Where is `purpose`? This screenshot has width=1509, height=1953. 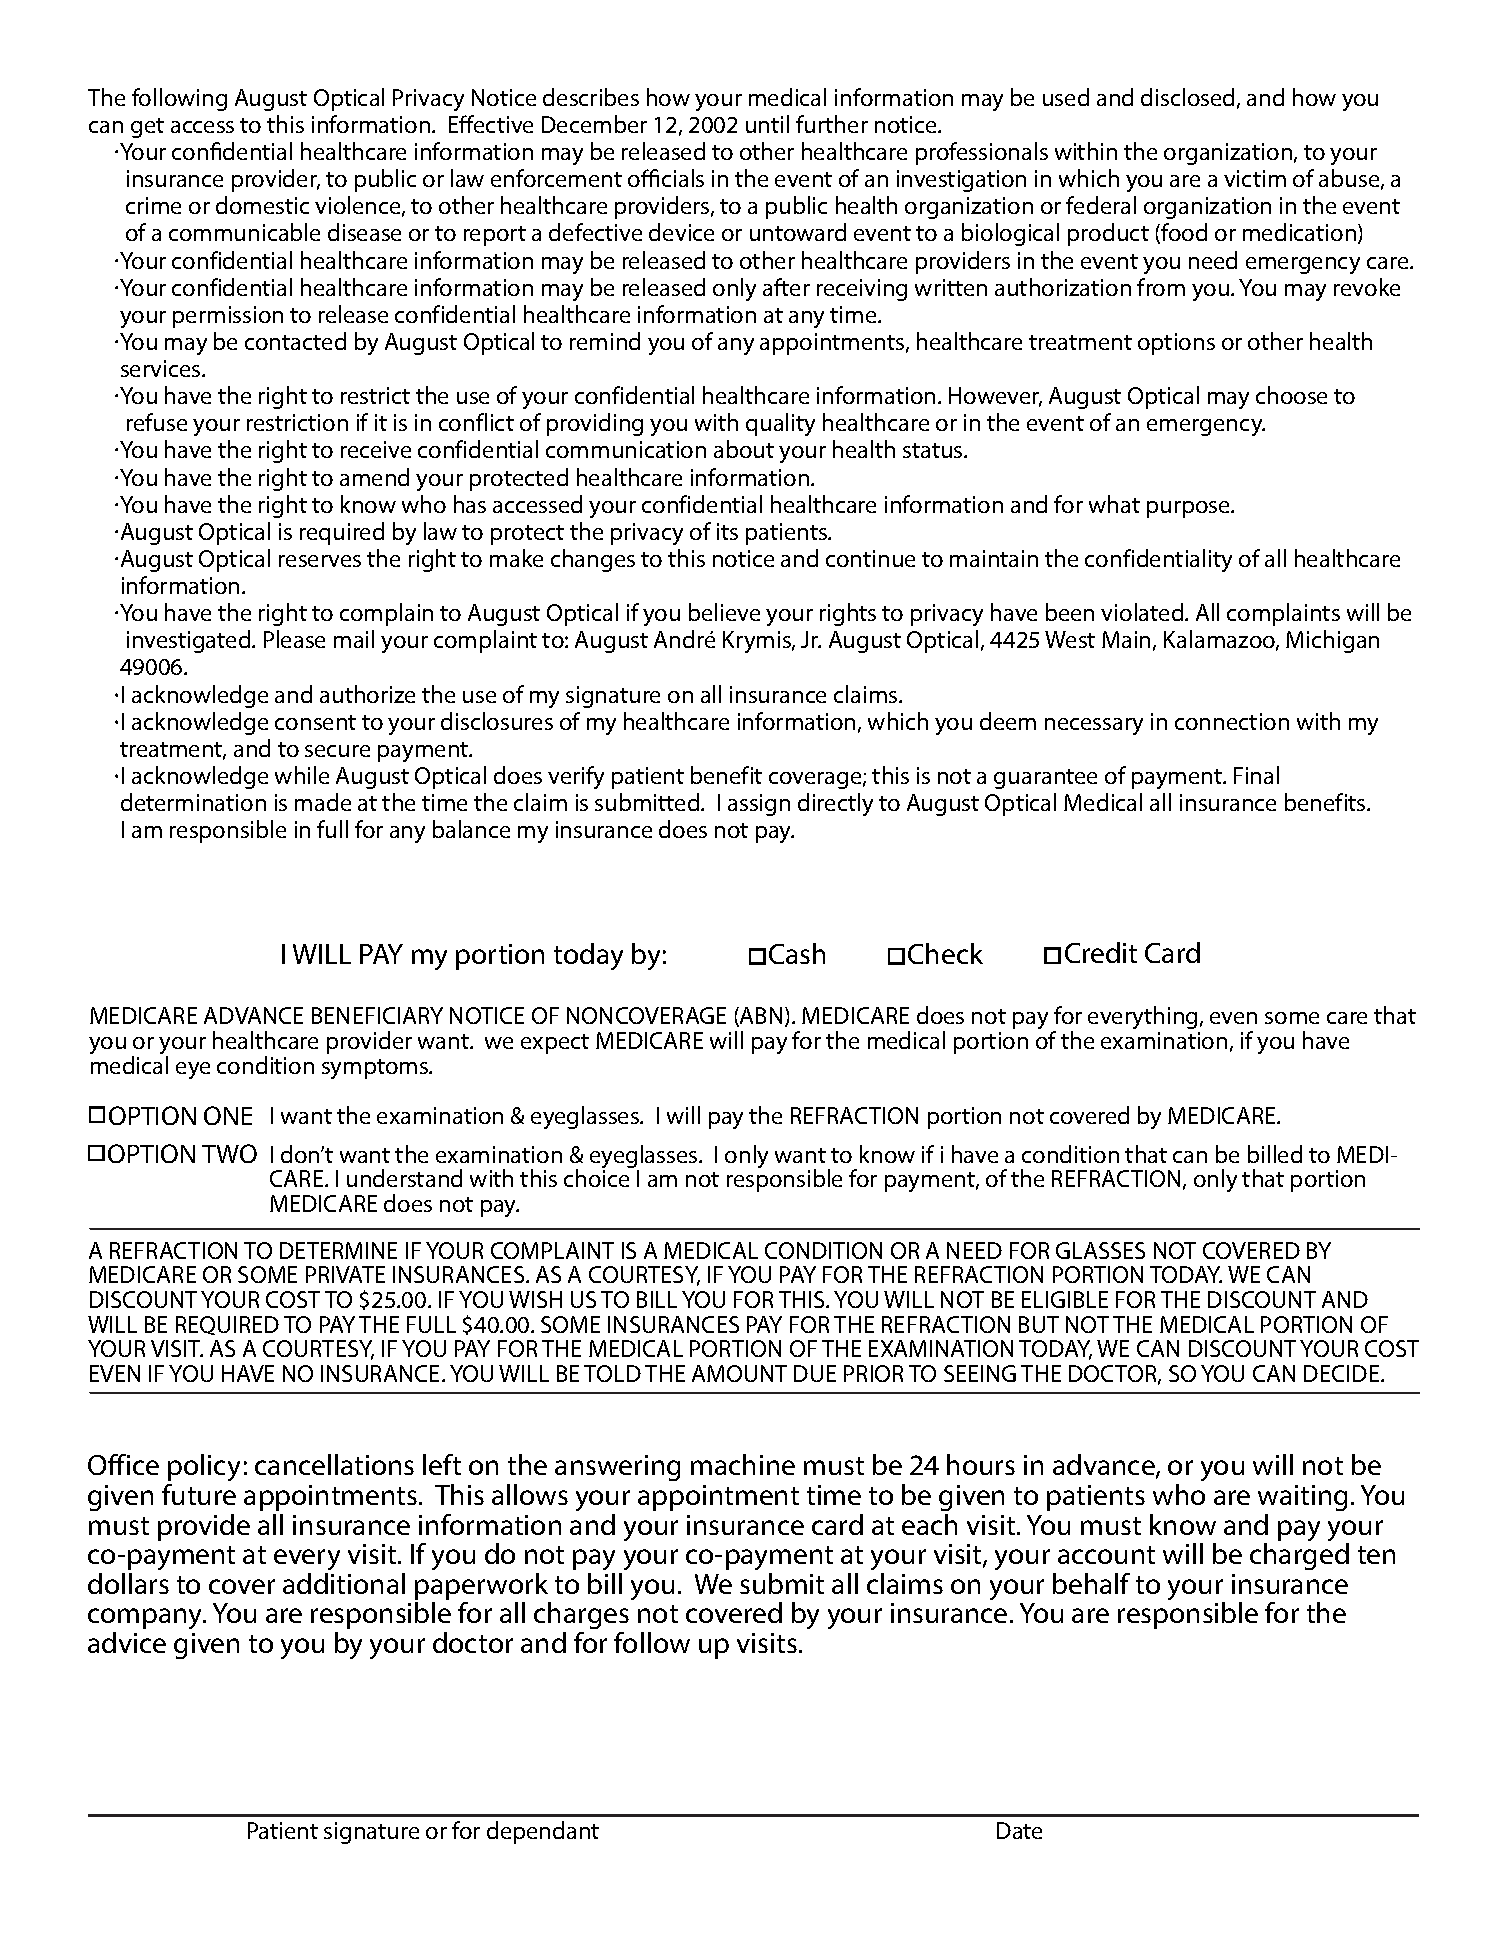
purpose is located at coordinates (1190, 509).
